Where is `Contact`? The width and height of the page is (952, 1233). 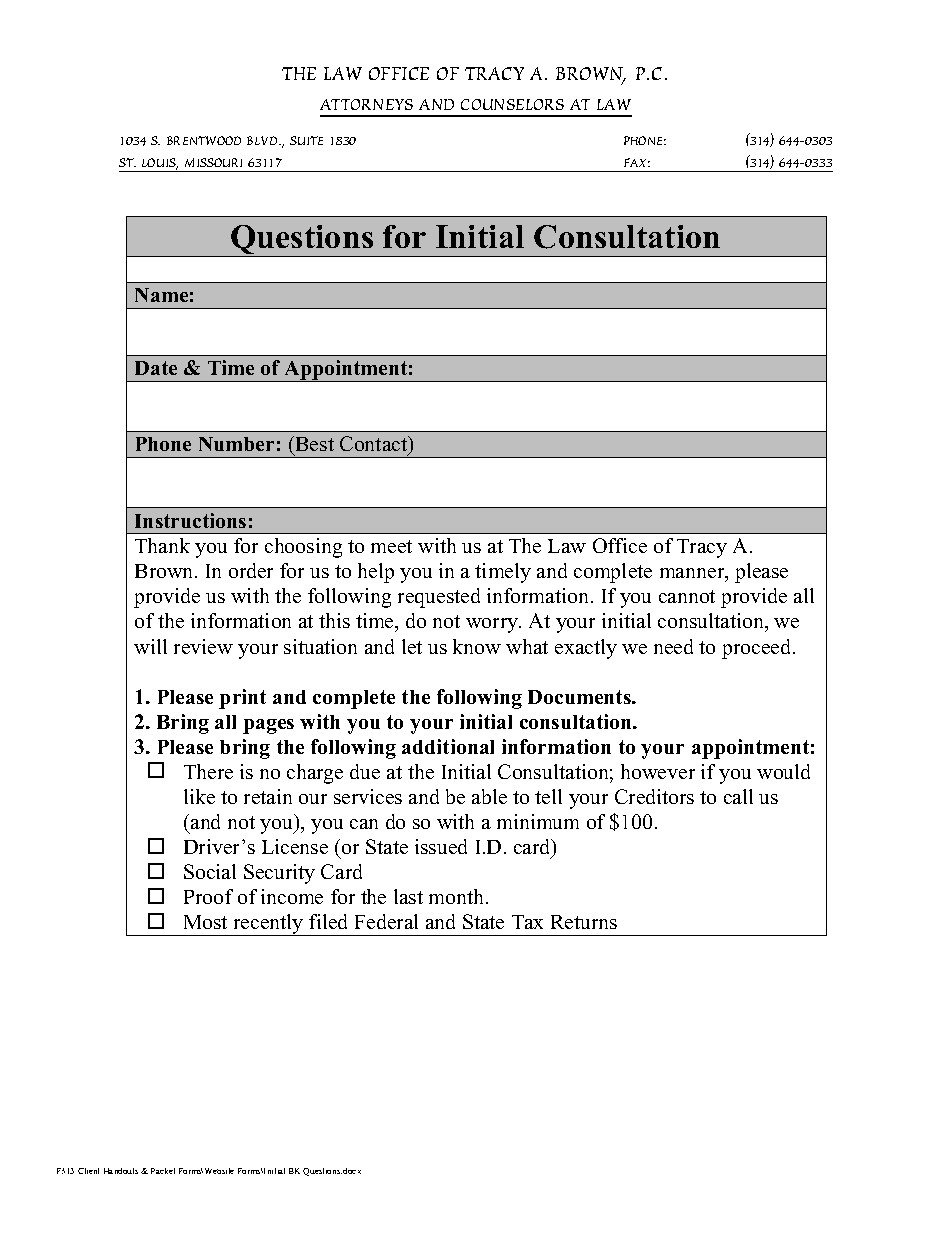 Contact is located at coordinates (375, 445).
